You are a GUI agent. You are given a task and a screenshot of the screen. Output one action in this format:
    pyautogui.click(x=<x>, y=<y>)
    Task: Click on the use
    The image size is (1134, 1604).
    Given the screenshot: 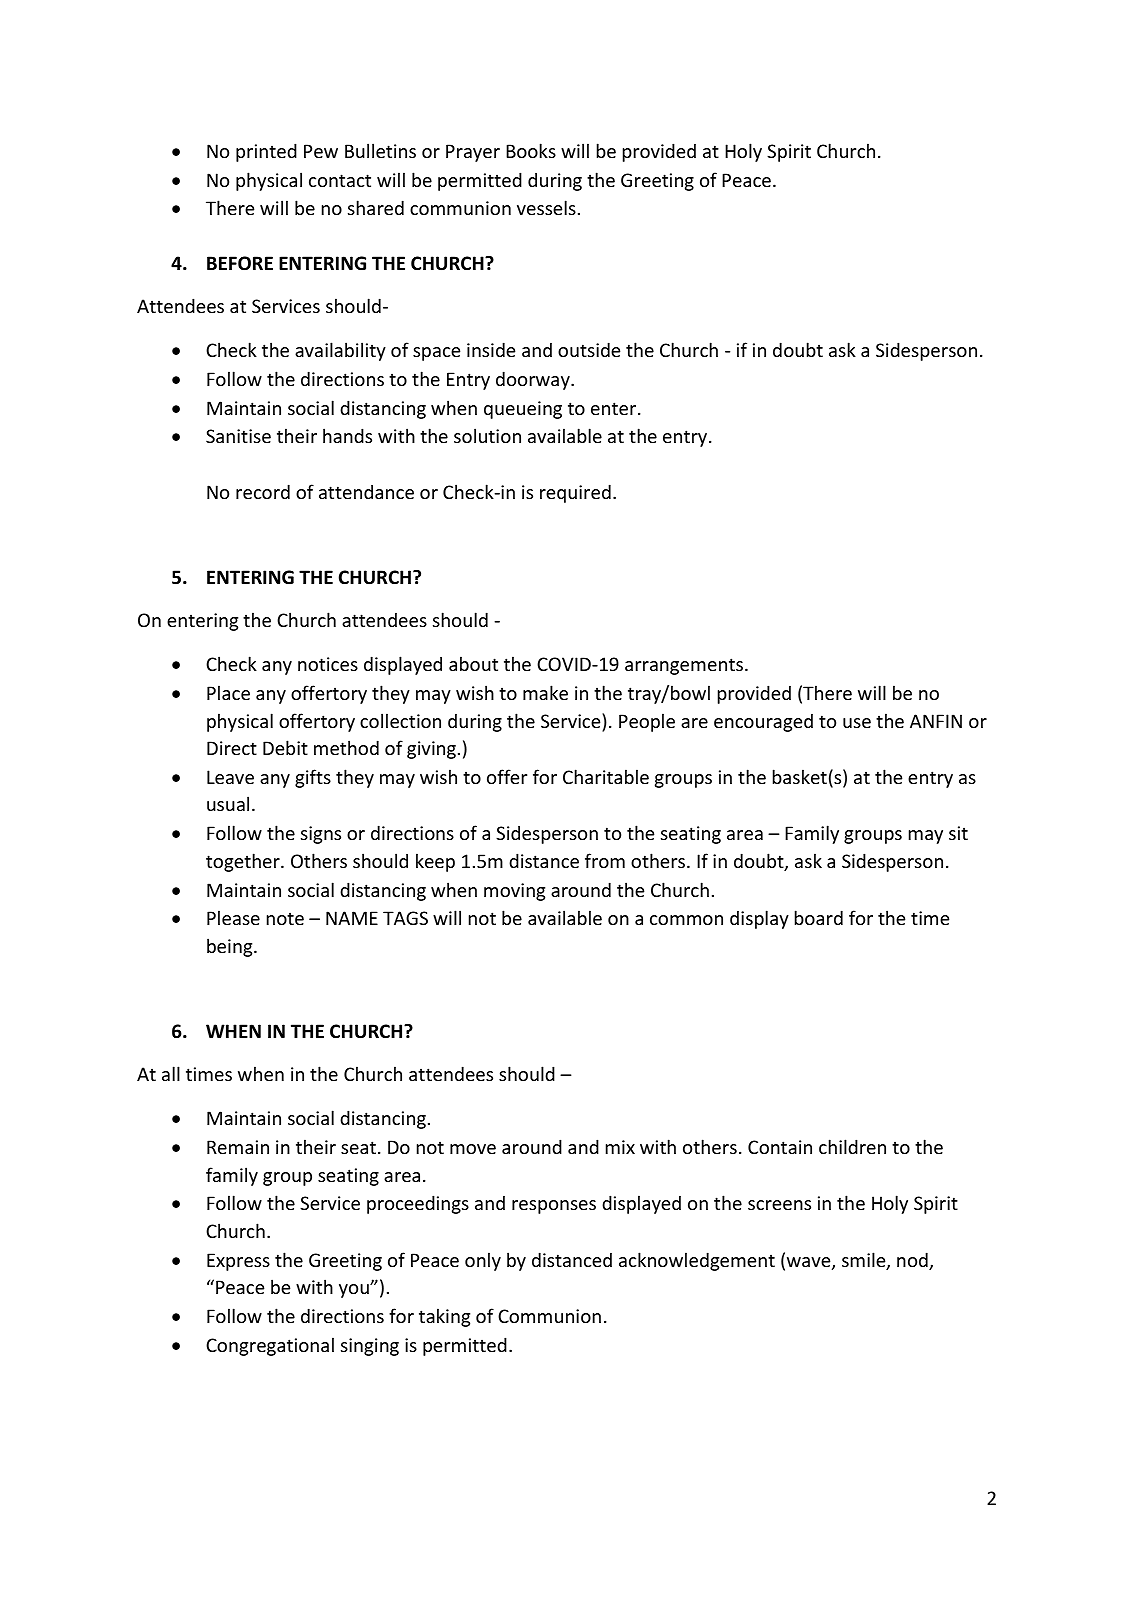 What is the action you would take?
    pyautogui.click(x=857, y=723)
